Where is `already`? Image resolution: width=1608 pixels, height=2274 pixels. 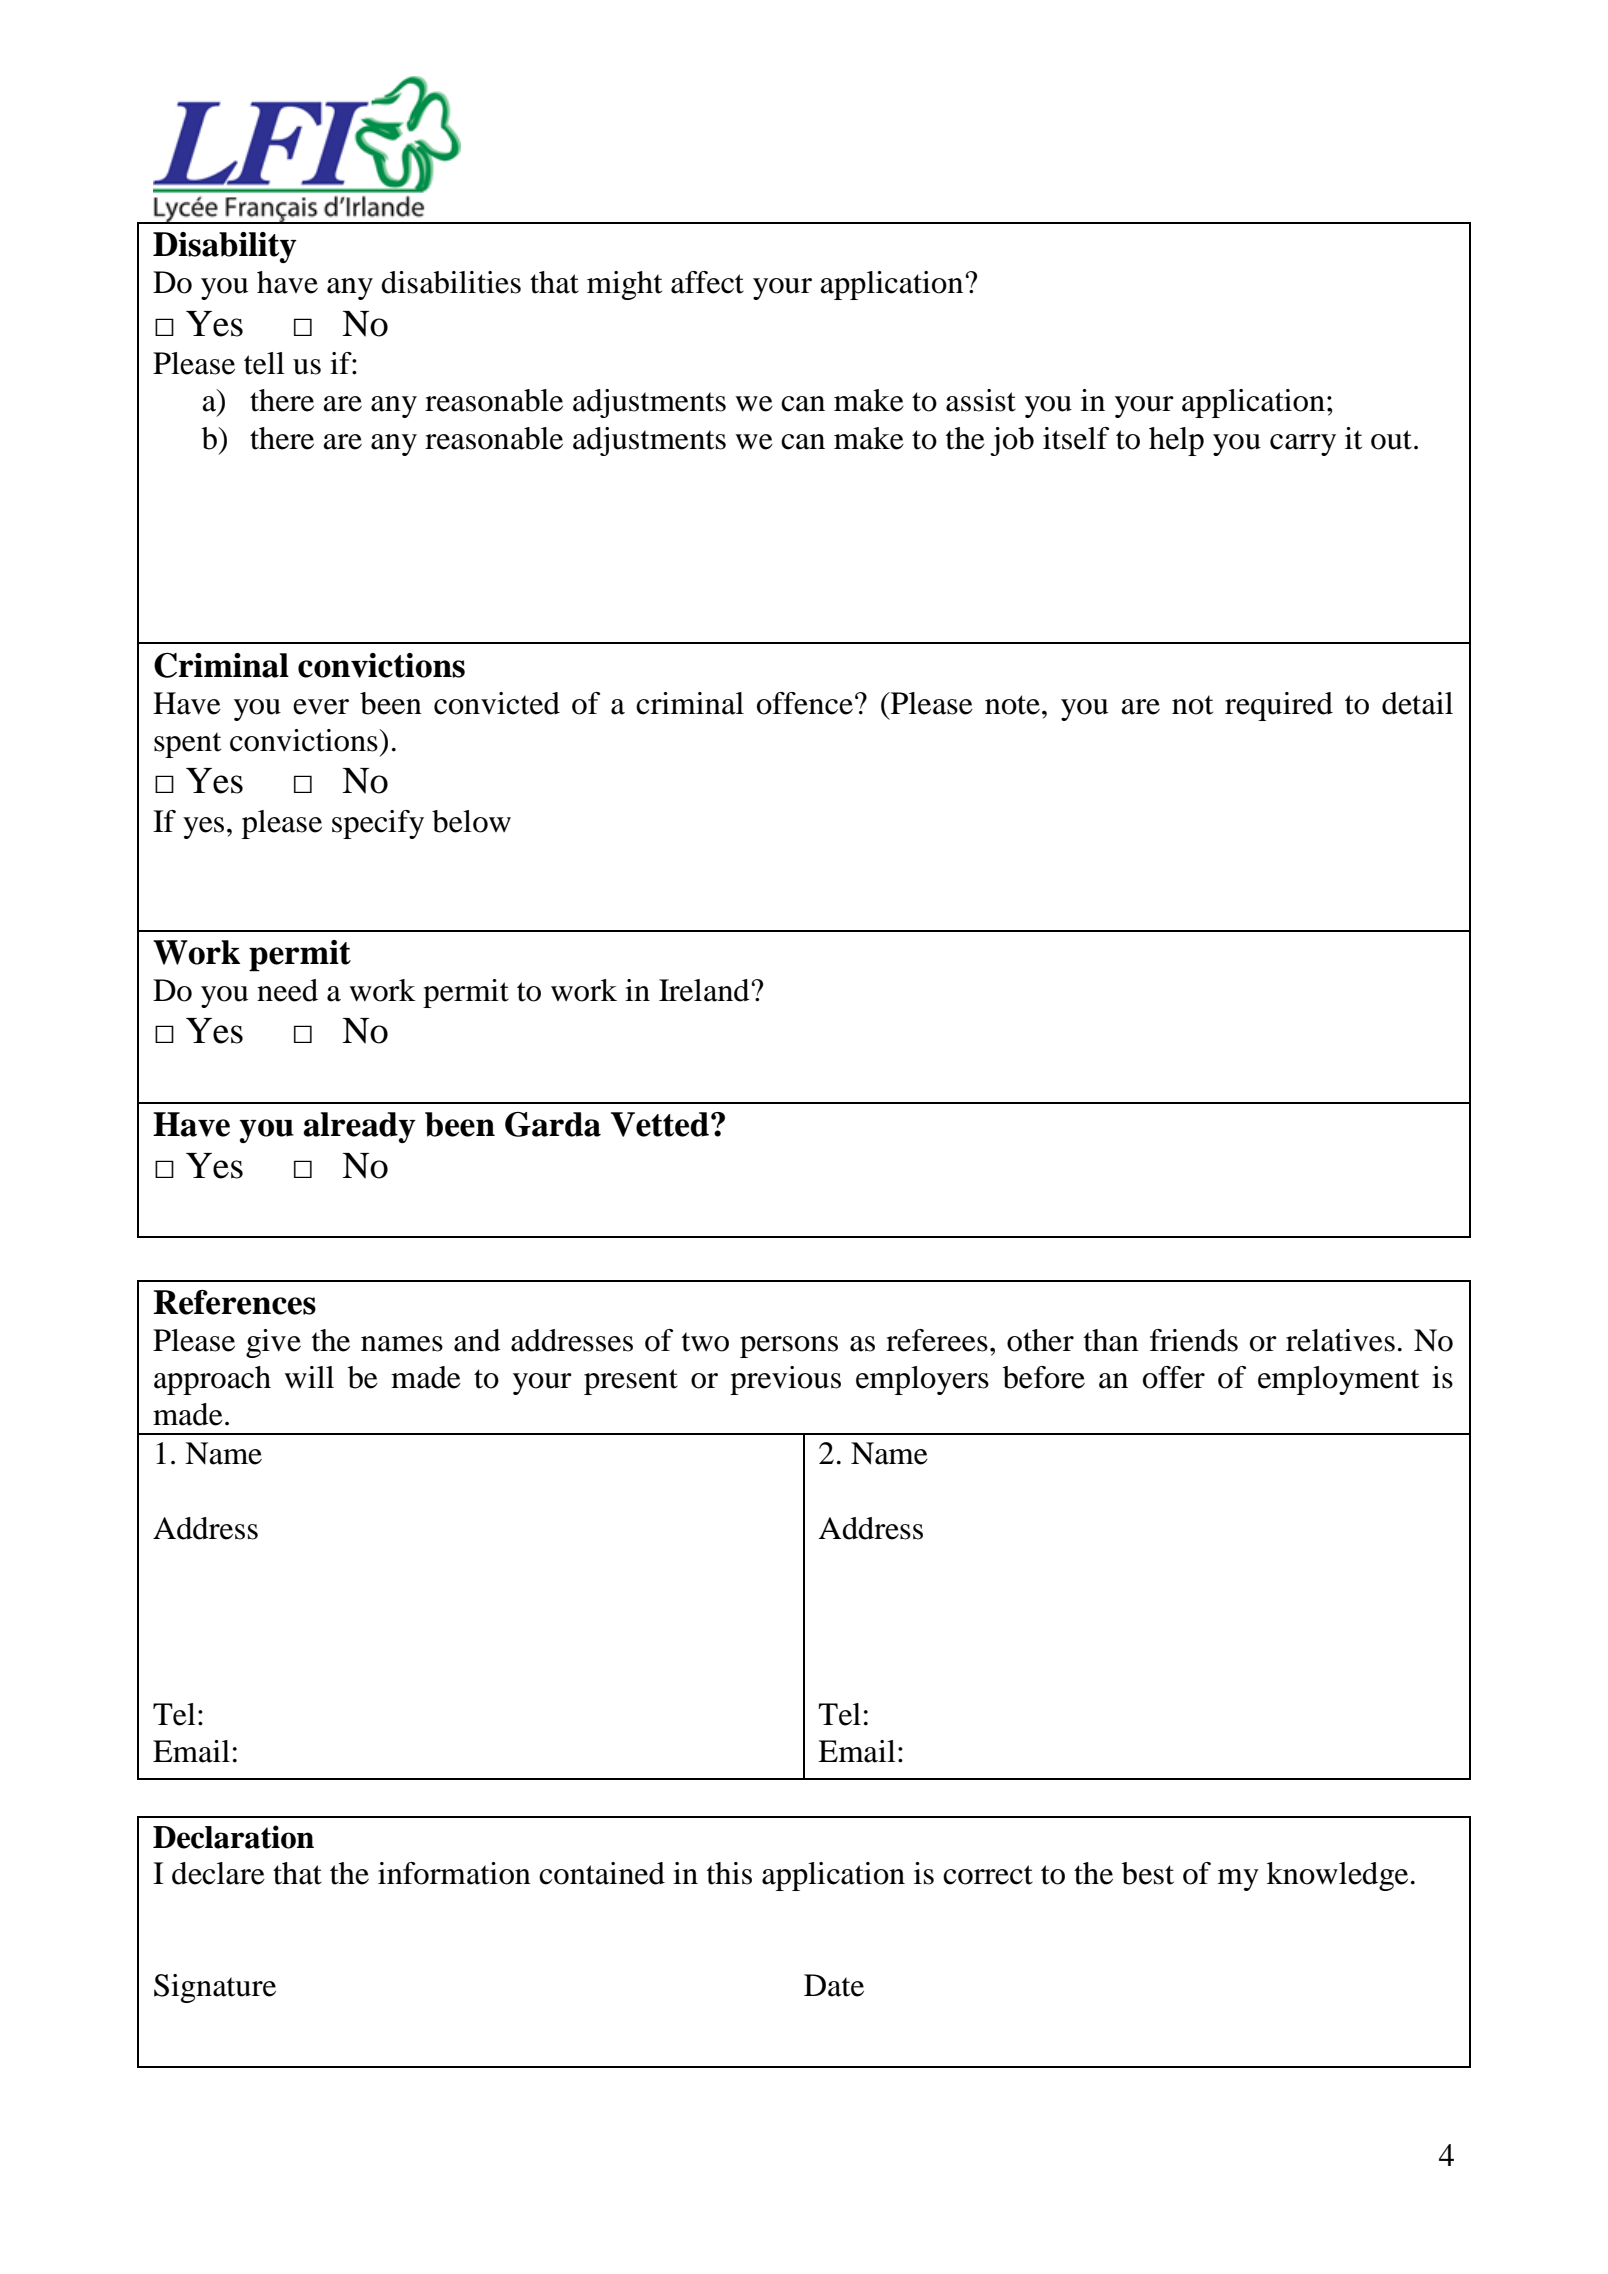
already is located at coordinates (359, 1127).
